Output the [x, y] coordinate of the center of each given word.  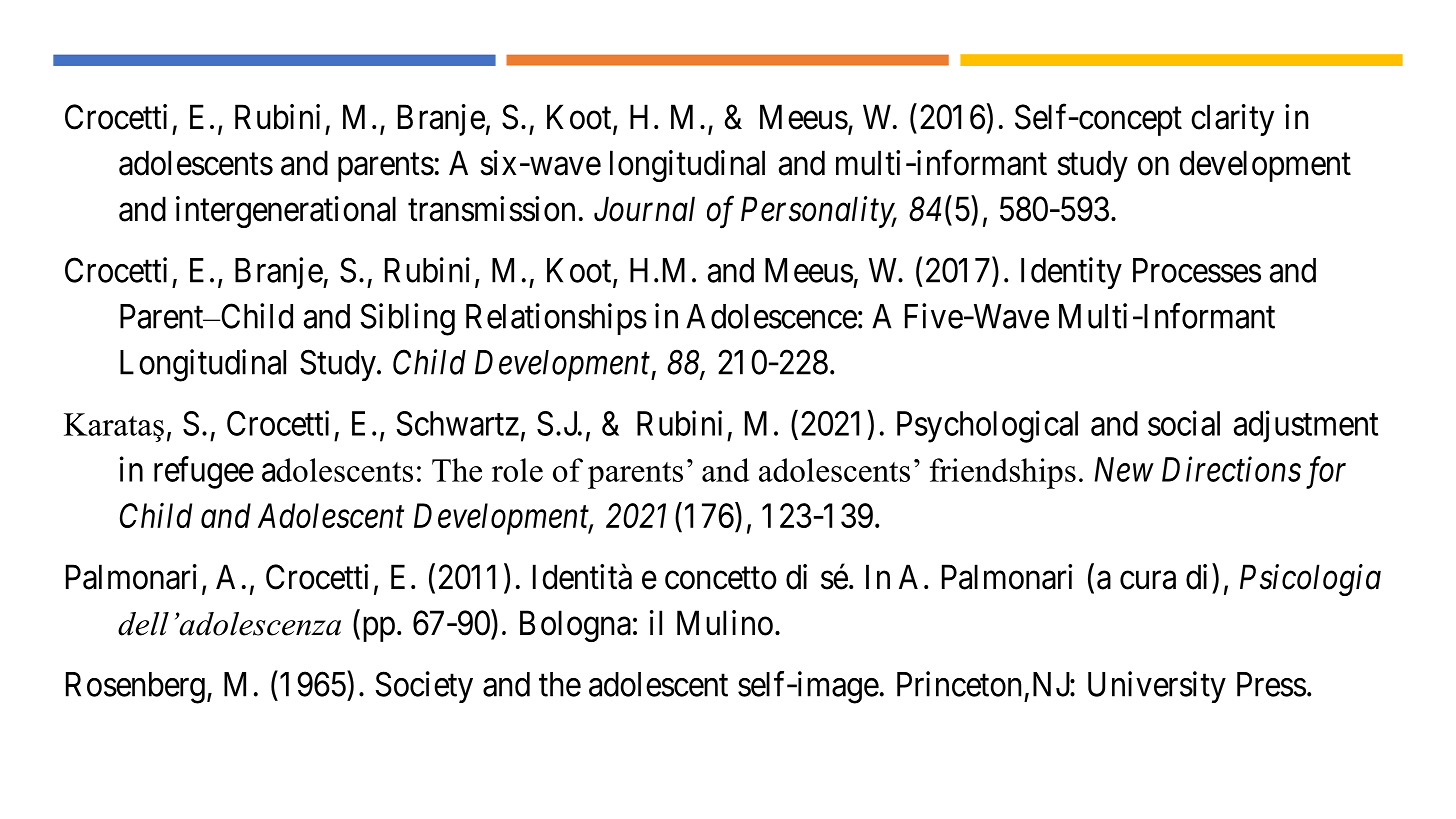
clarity [1232, 120]
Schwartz [458, 423]
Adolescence [771, 316]
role [517, 470]
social [1184, 423]
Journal [644, 209]
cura [1148, 580]
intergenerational [286, 212]
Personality [818, 212]
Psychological [987, 426]
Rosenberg [135, 688]
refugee [204, 472]
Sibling [408, 319]
